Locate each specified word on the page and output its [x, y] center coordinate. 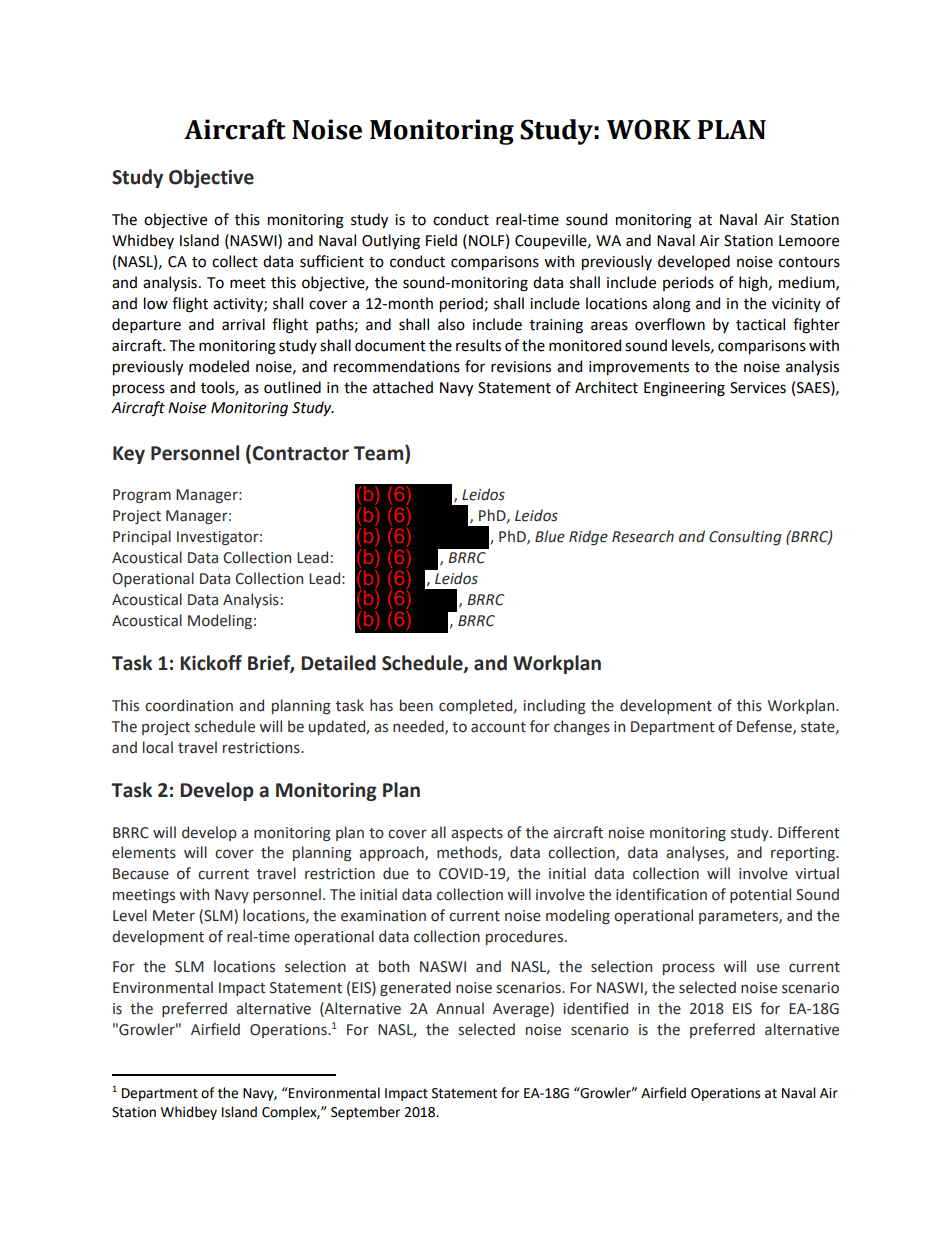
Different [809, 832]
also [451, 324]
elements [144, 852]
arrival [243, 324]
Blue [550, 536]
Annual [460, 1008]
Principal [142, 537]
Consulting [745, 537]
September [365, 1113]
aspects [477, 834]
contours [809, 262]
